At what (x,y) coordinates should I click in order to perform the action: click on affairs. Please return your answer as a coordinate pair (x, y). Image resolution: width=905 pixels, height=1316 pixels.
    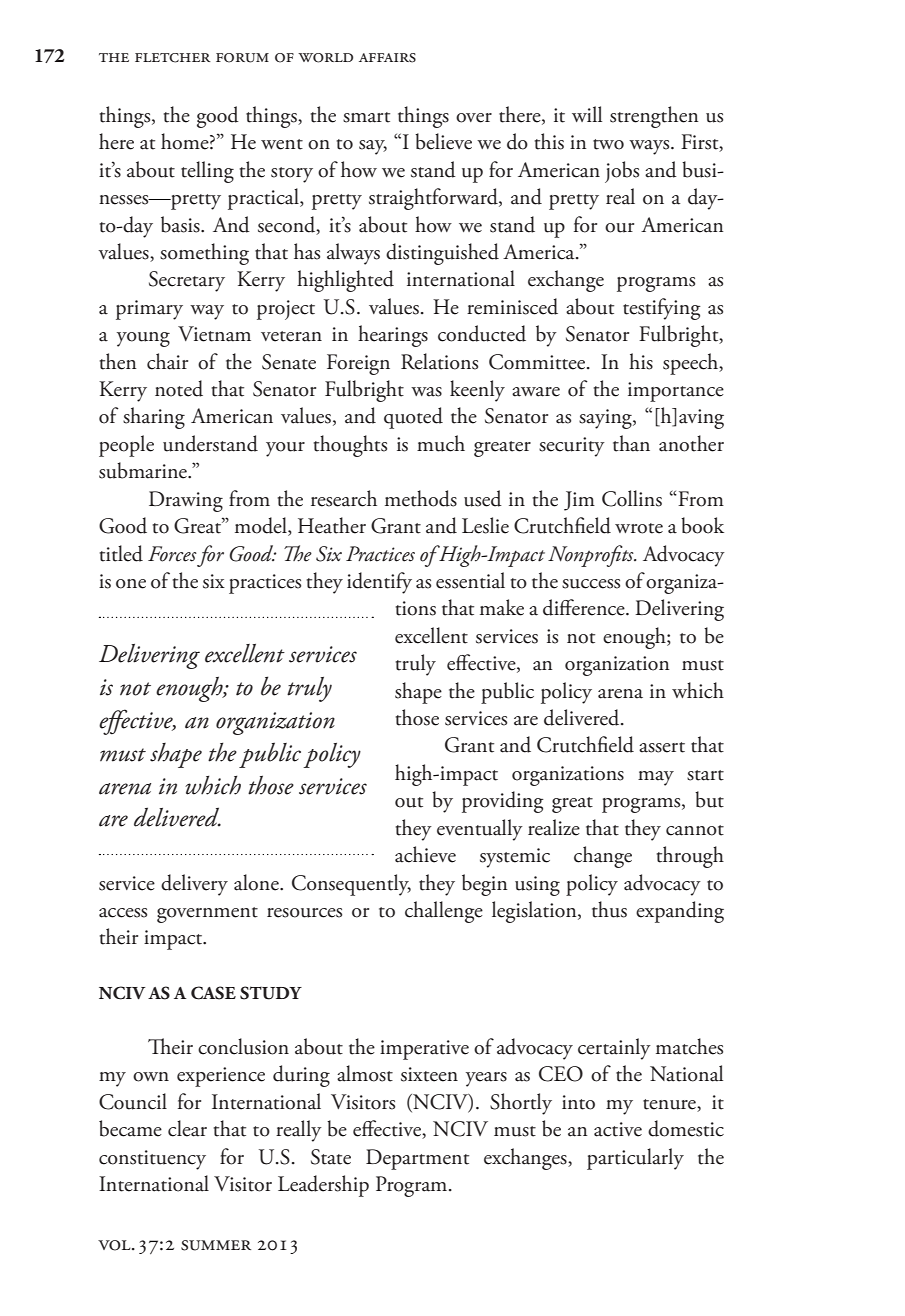
    Looking at the image, I should click on (387, 58).
